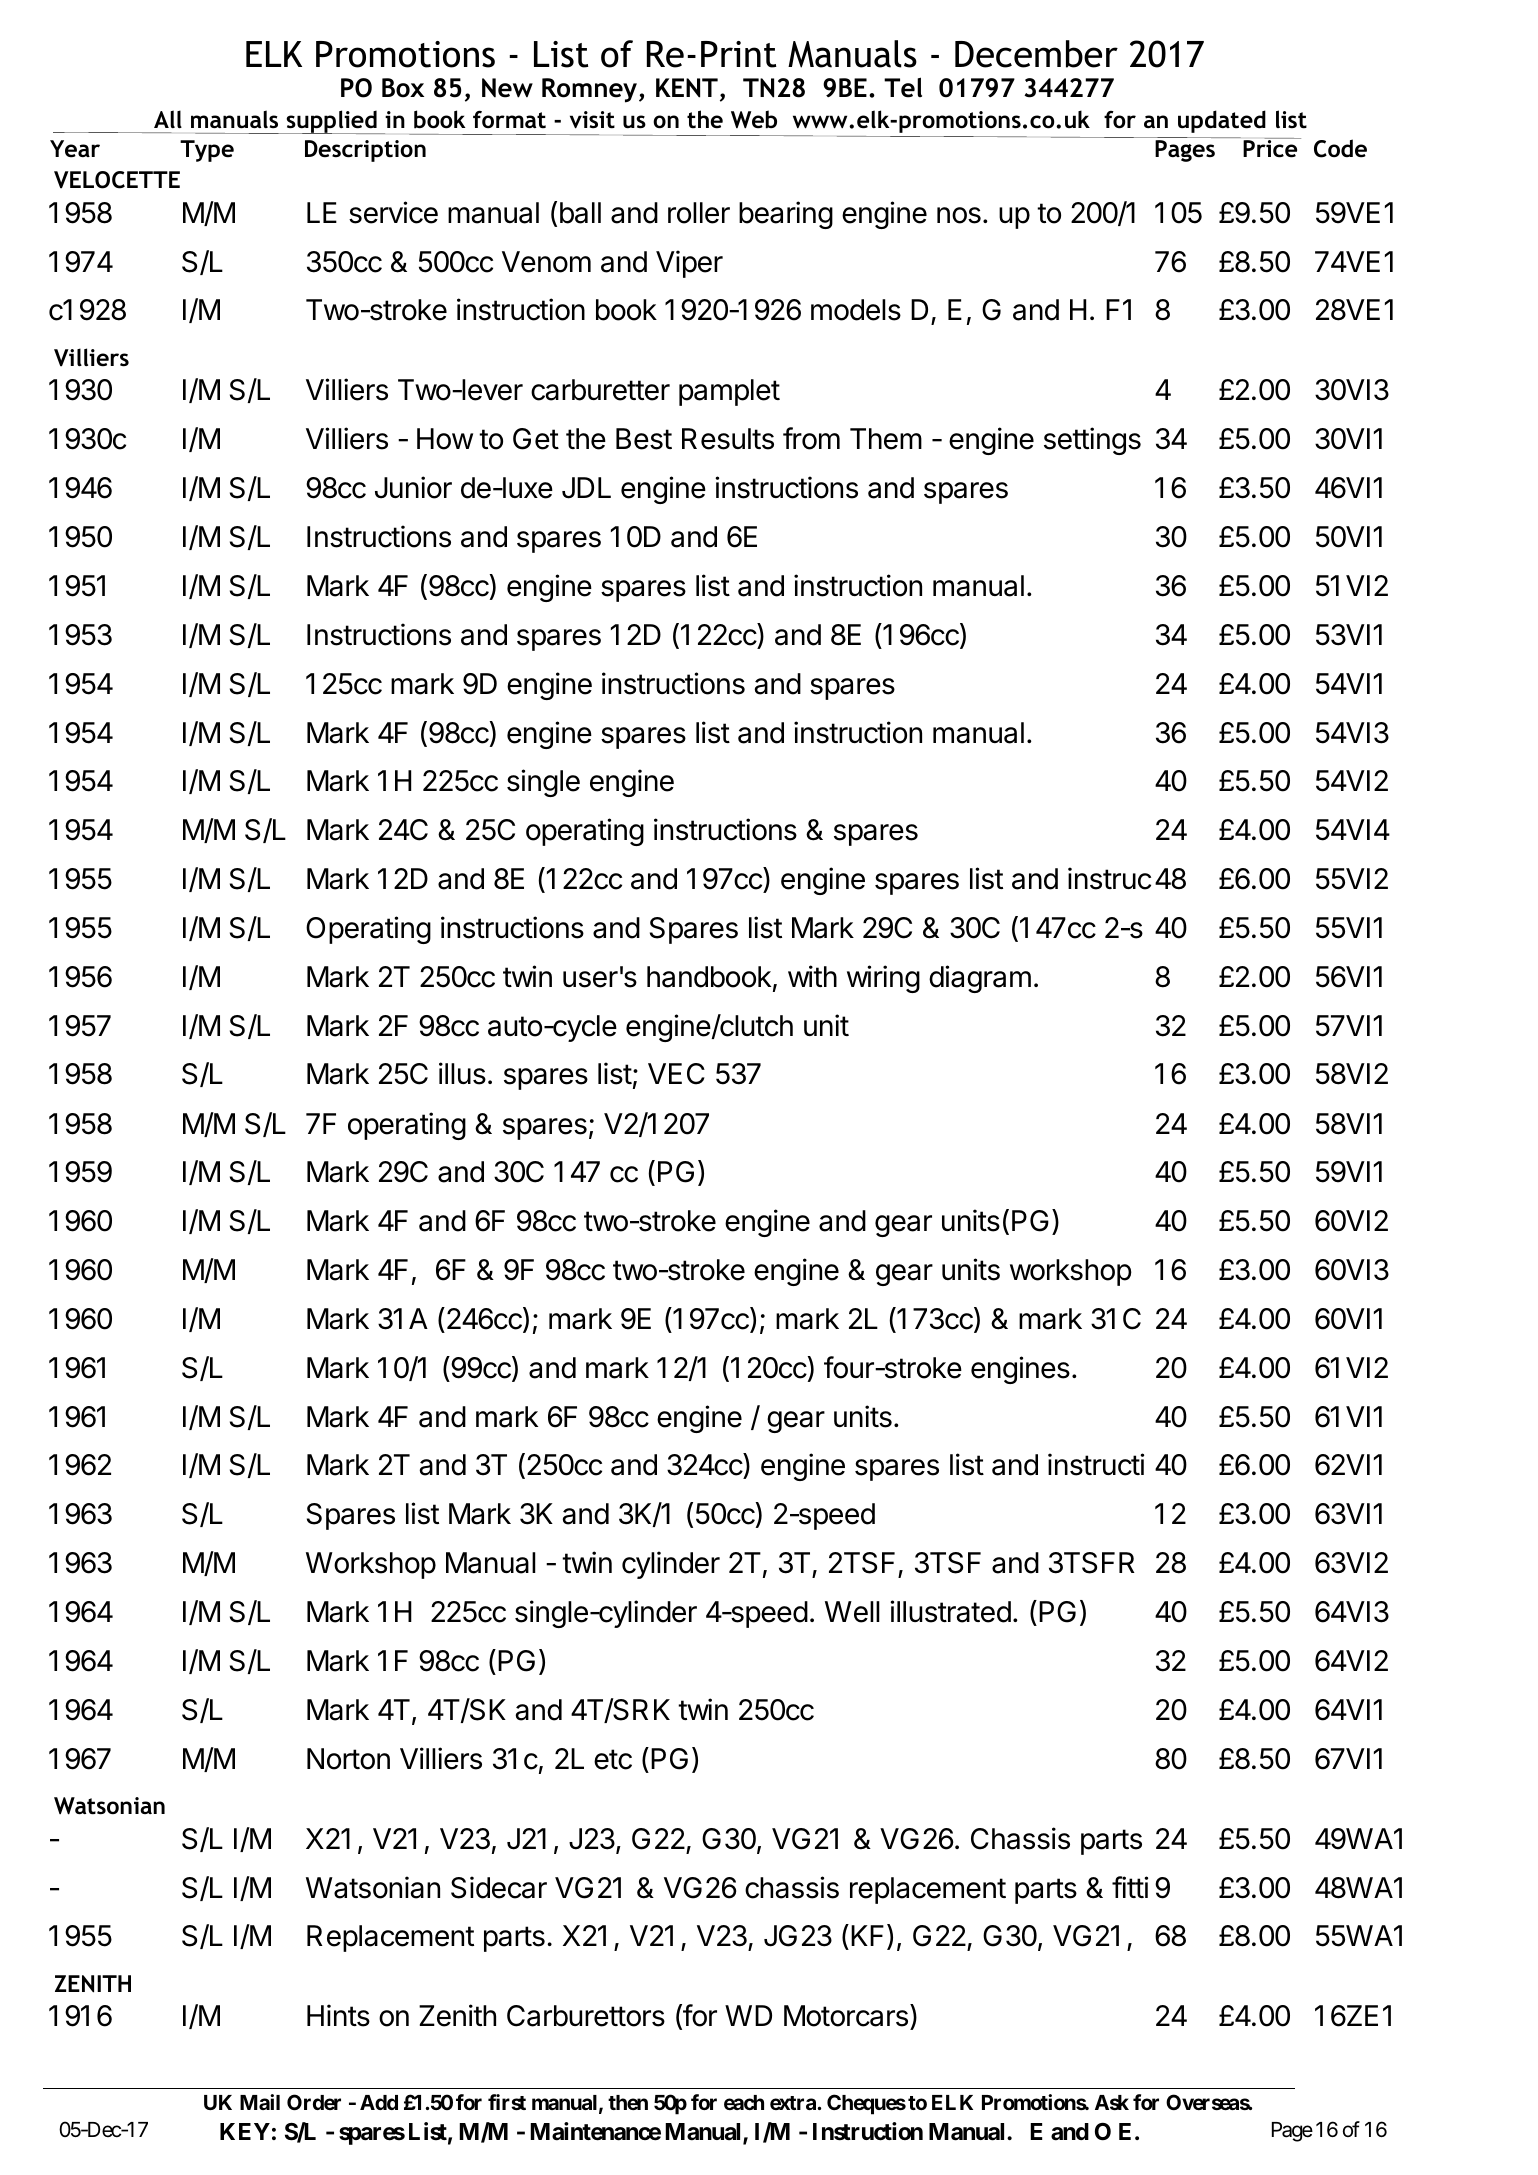 This screenshot has height=2175, width=1538. Describe the element at coordinates (499, 1887) in the screenshot. I see `Sidecar` at that location.
